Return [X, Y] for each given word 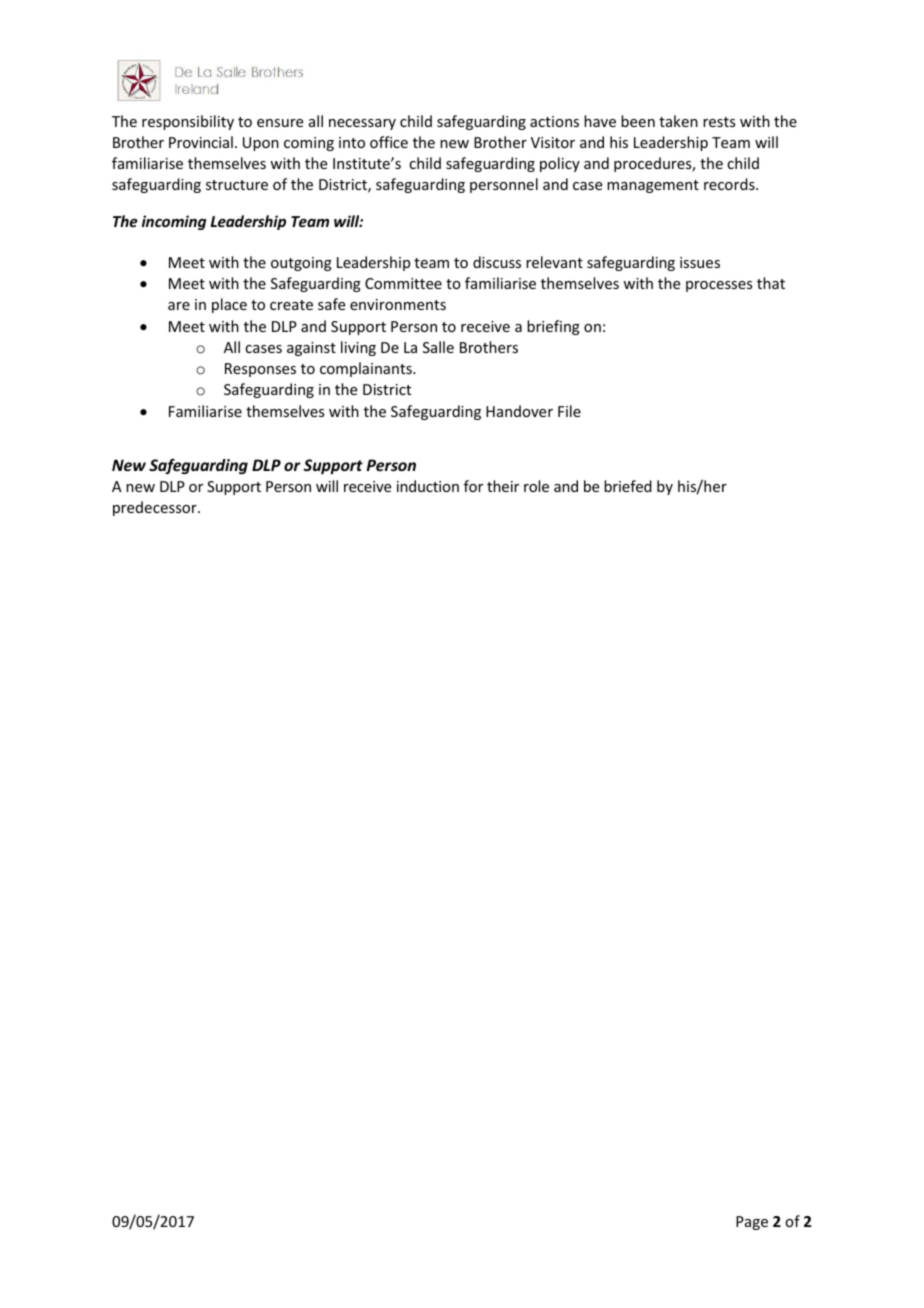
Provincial [201, 142]
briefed [628, 486]
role [536, 486]
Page [752, 1223]
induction [428, 486]
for [473, 486]
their [503, 486]
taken [678, 121]
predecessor [156, 508]
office [389, 142]
